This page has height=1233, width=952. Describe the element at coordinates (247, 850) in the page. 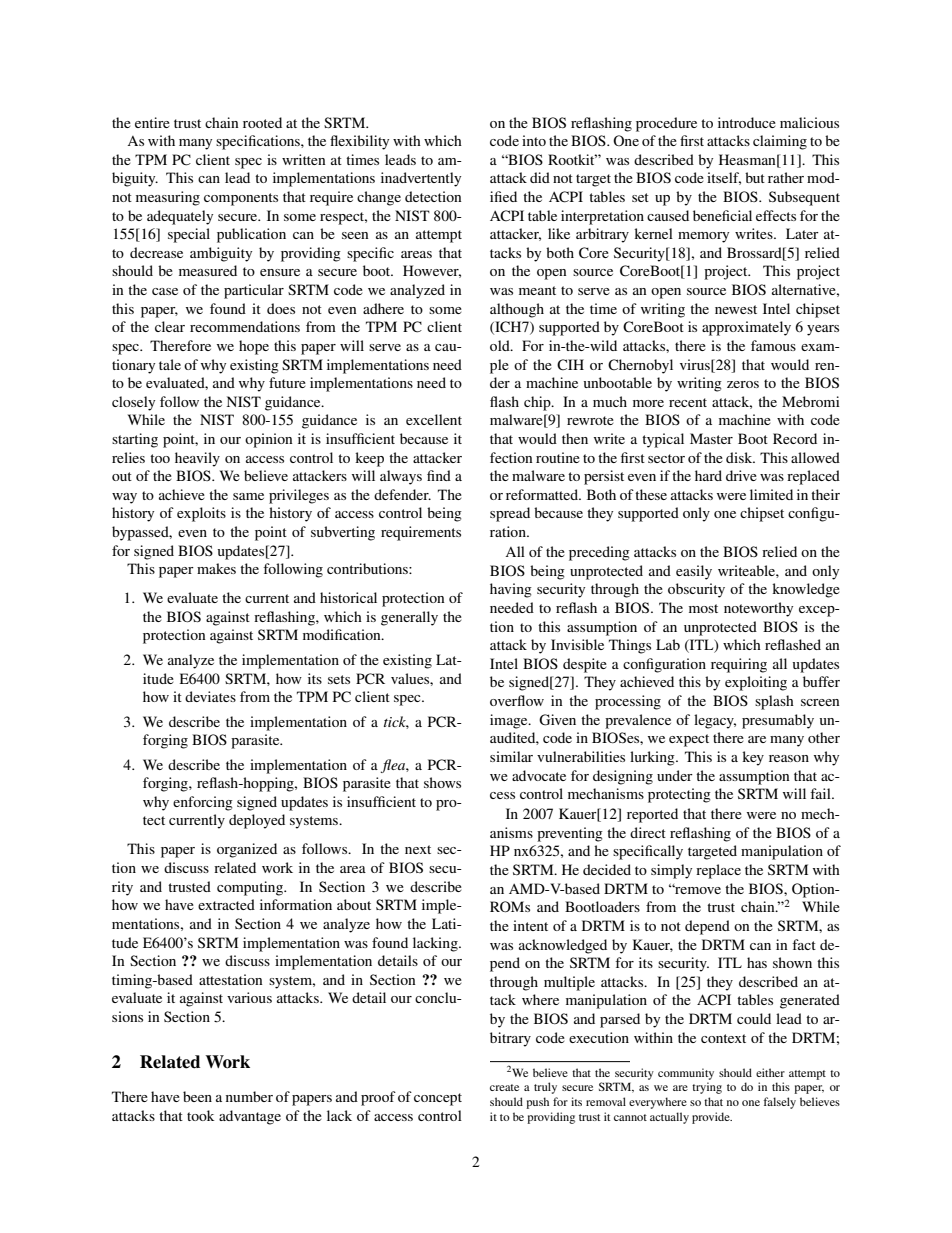

I see `organized` at that location.
